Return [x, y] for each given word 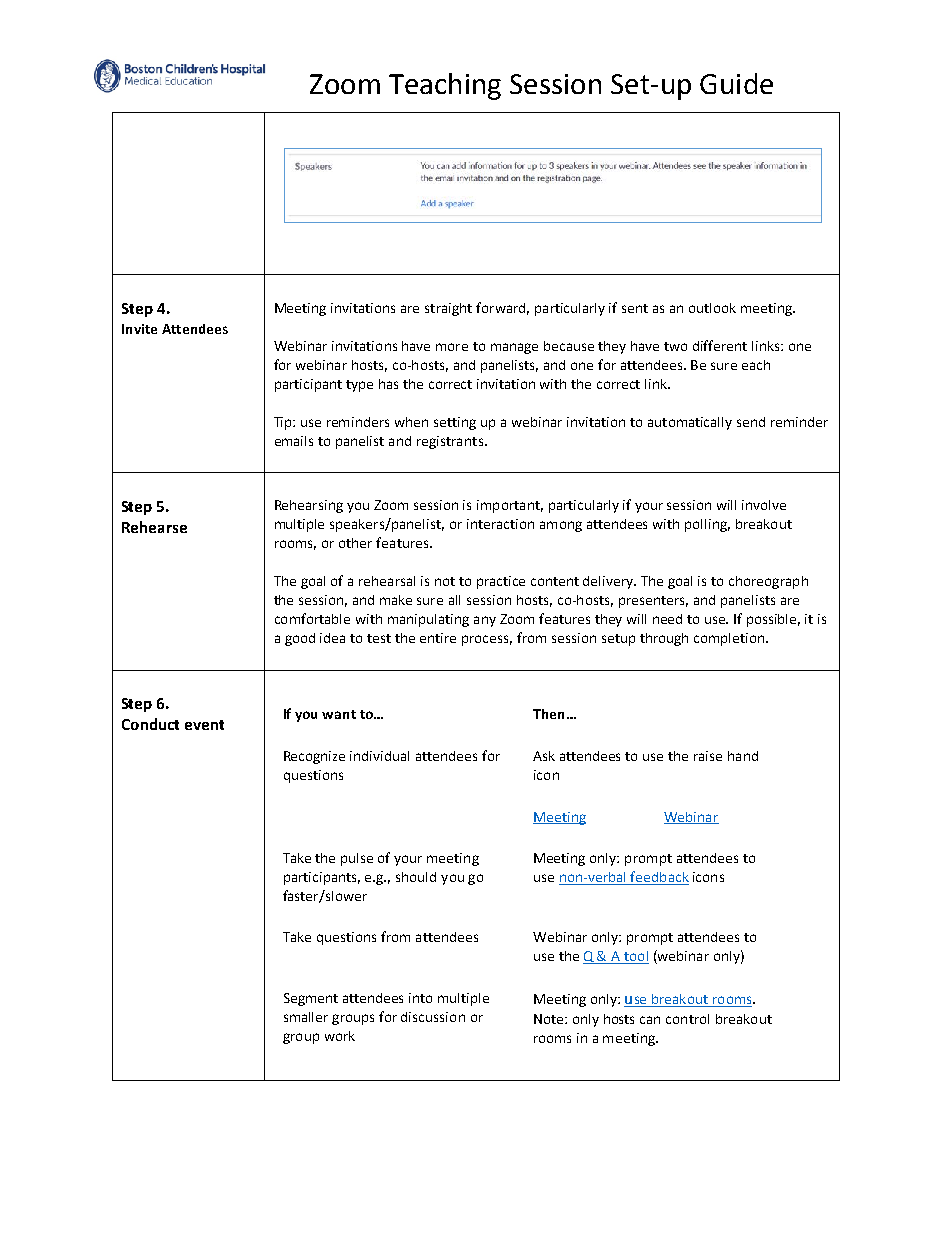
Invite [139, 329]
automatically [690, 423]
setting [455, 423]
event [204, 725]
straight [448, 309]
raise [708, 756]
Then [548, 714]
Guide [736, 83]
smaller [306, 1017]
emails [294, 441]
